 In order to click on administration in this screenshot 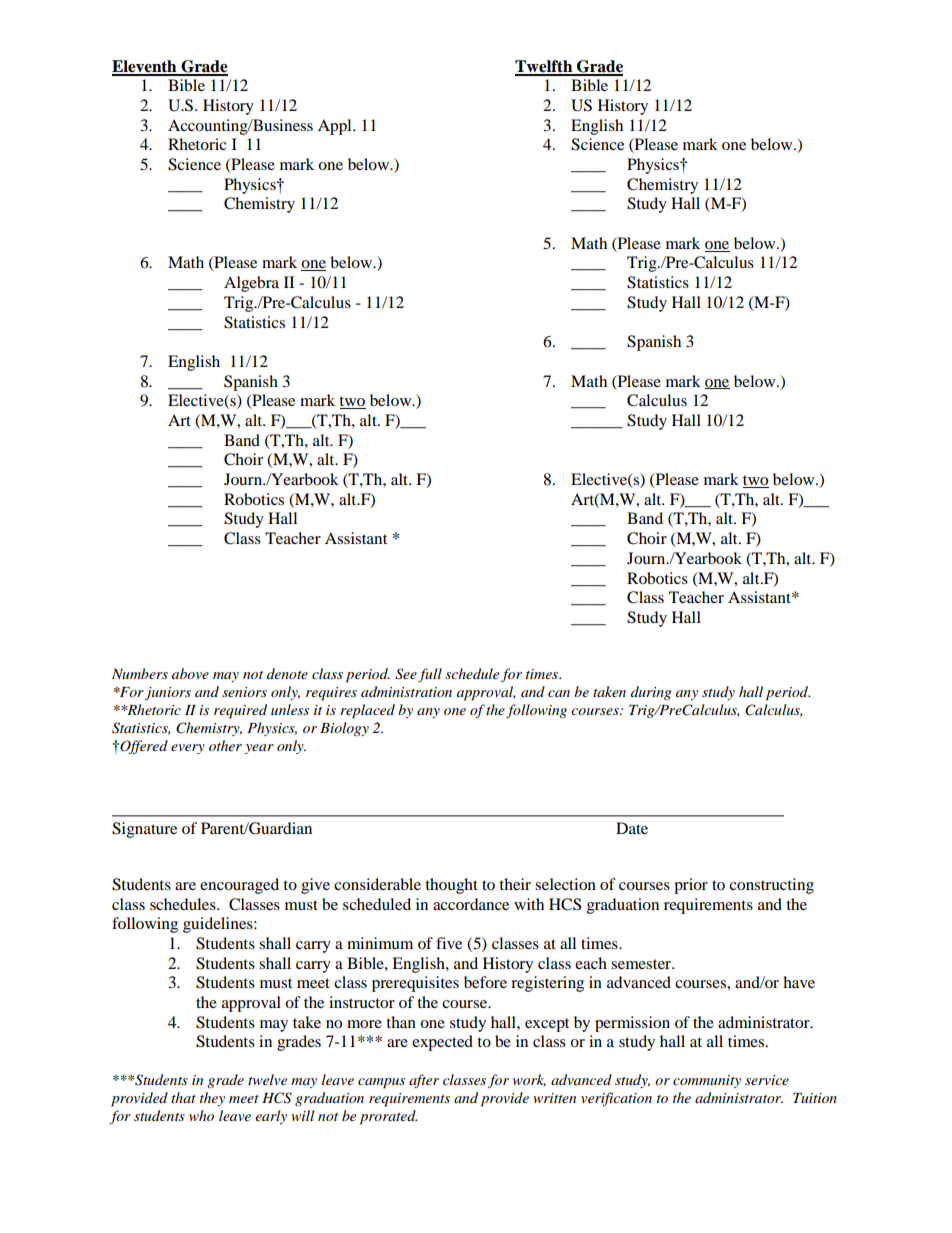, I will do `click(406, 691)`.
